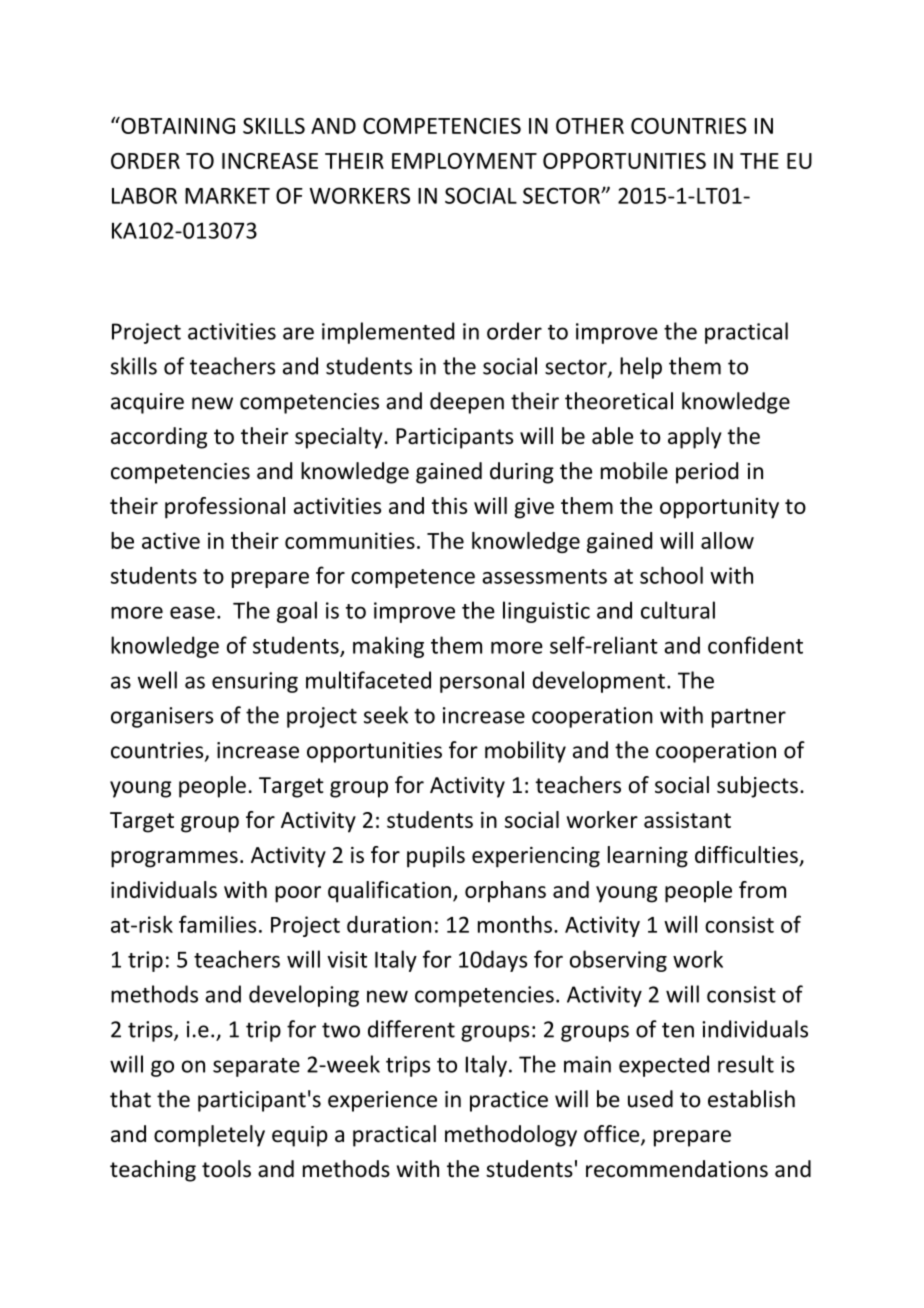 This image has height=1308, width=924. What do you see at coordinates (467, 403) in the image?
I see `deepen` at bounding box center [467, 403].
